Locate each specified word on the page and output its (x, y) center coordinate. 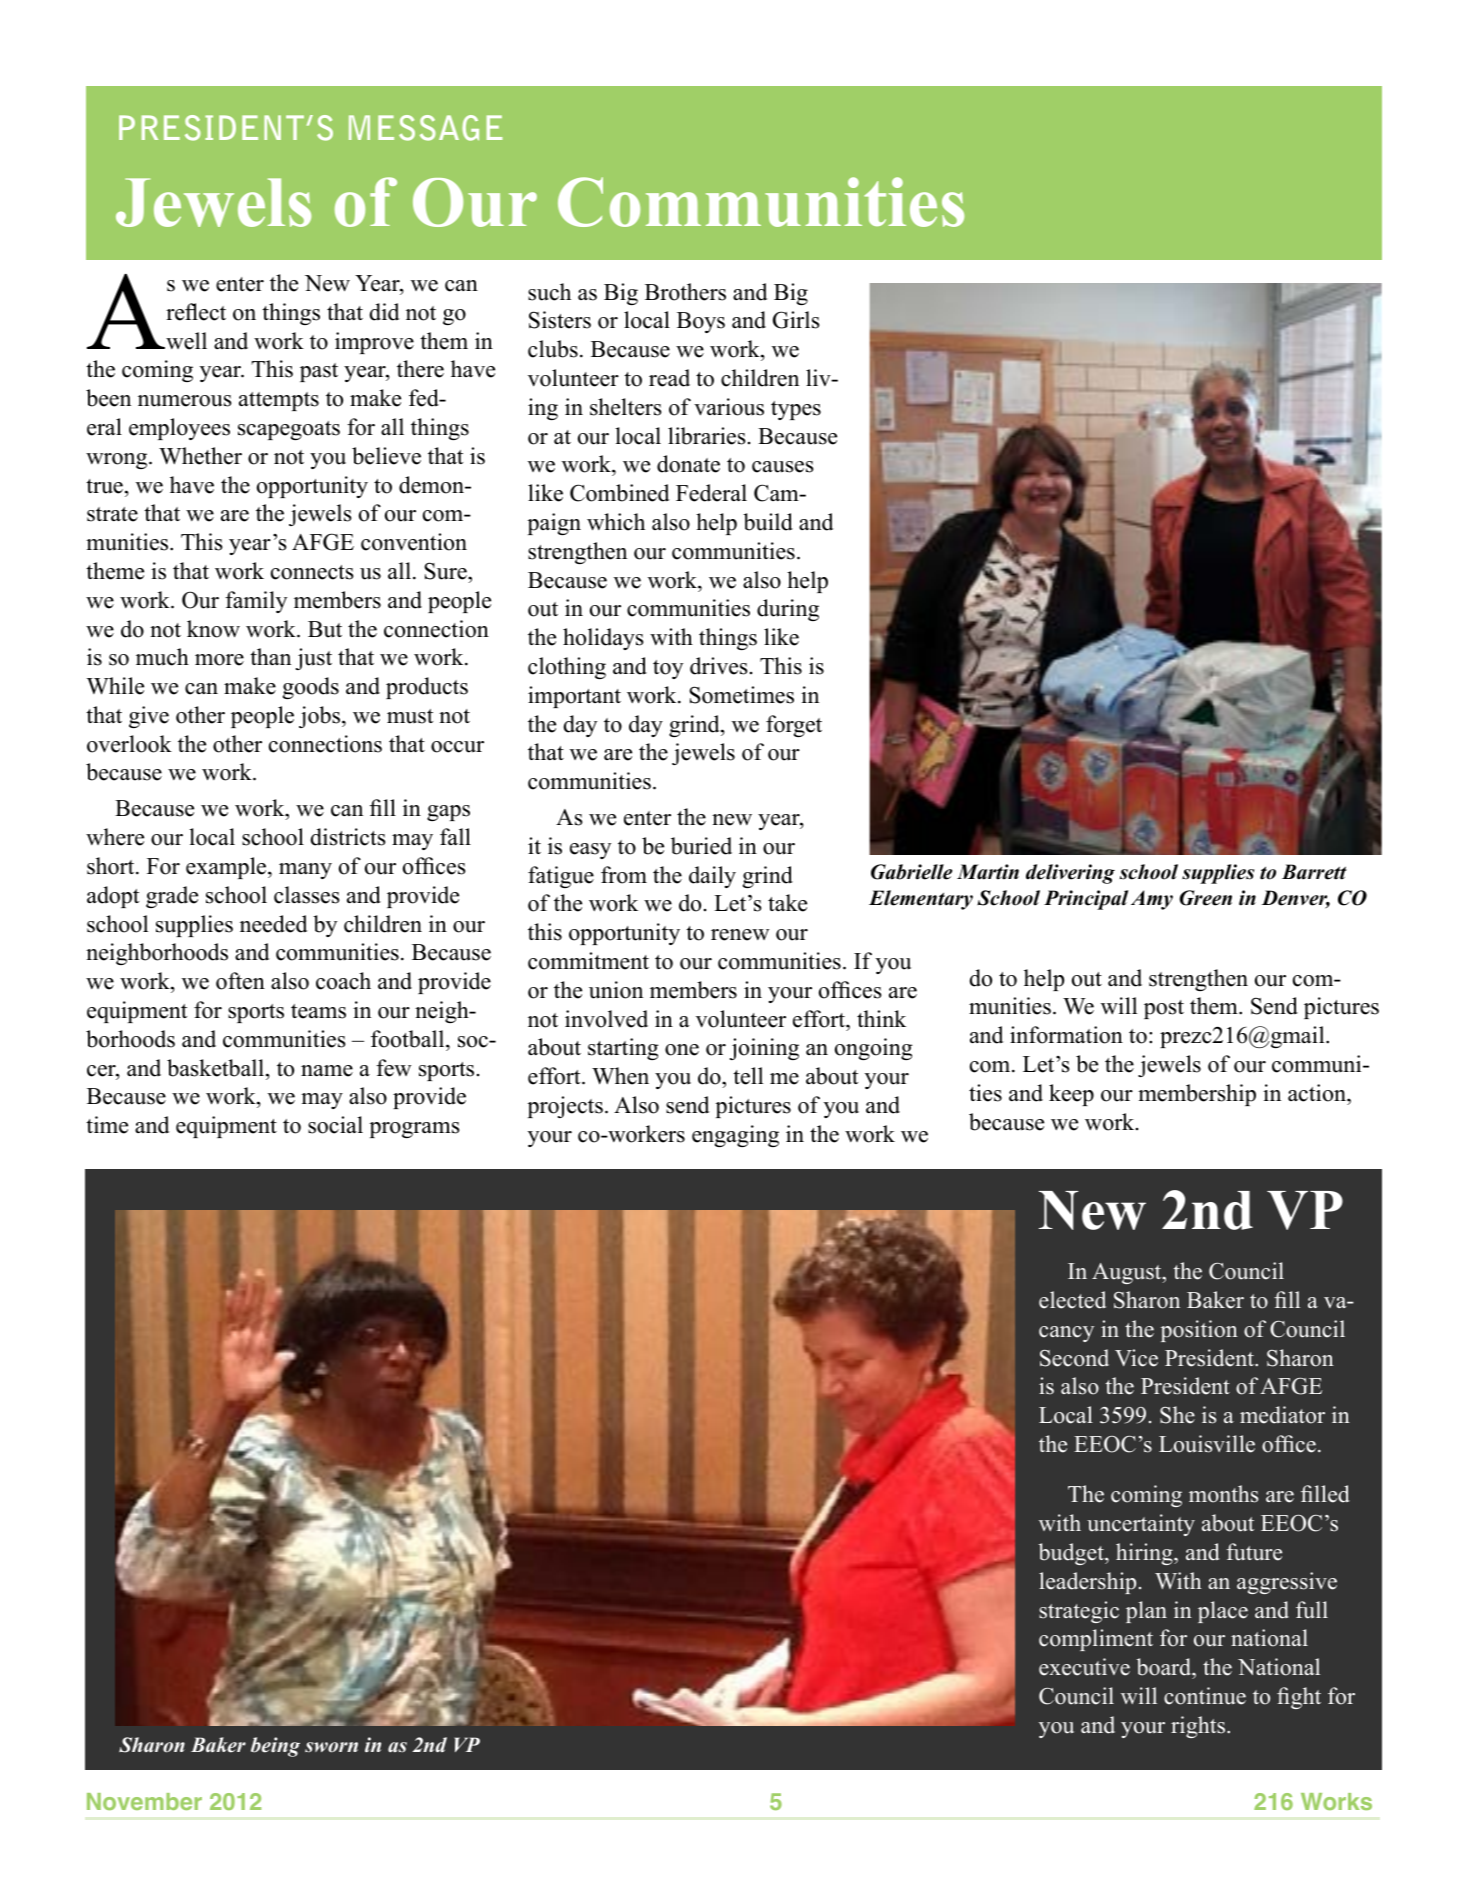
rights (1198, 1727)
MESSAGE (425, 128)
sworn (331, 1747)
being (275, 1747)
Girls (796, 320)
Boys (701, 322)
